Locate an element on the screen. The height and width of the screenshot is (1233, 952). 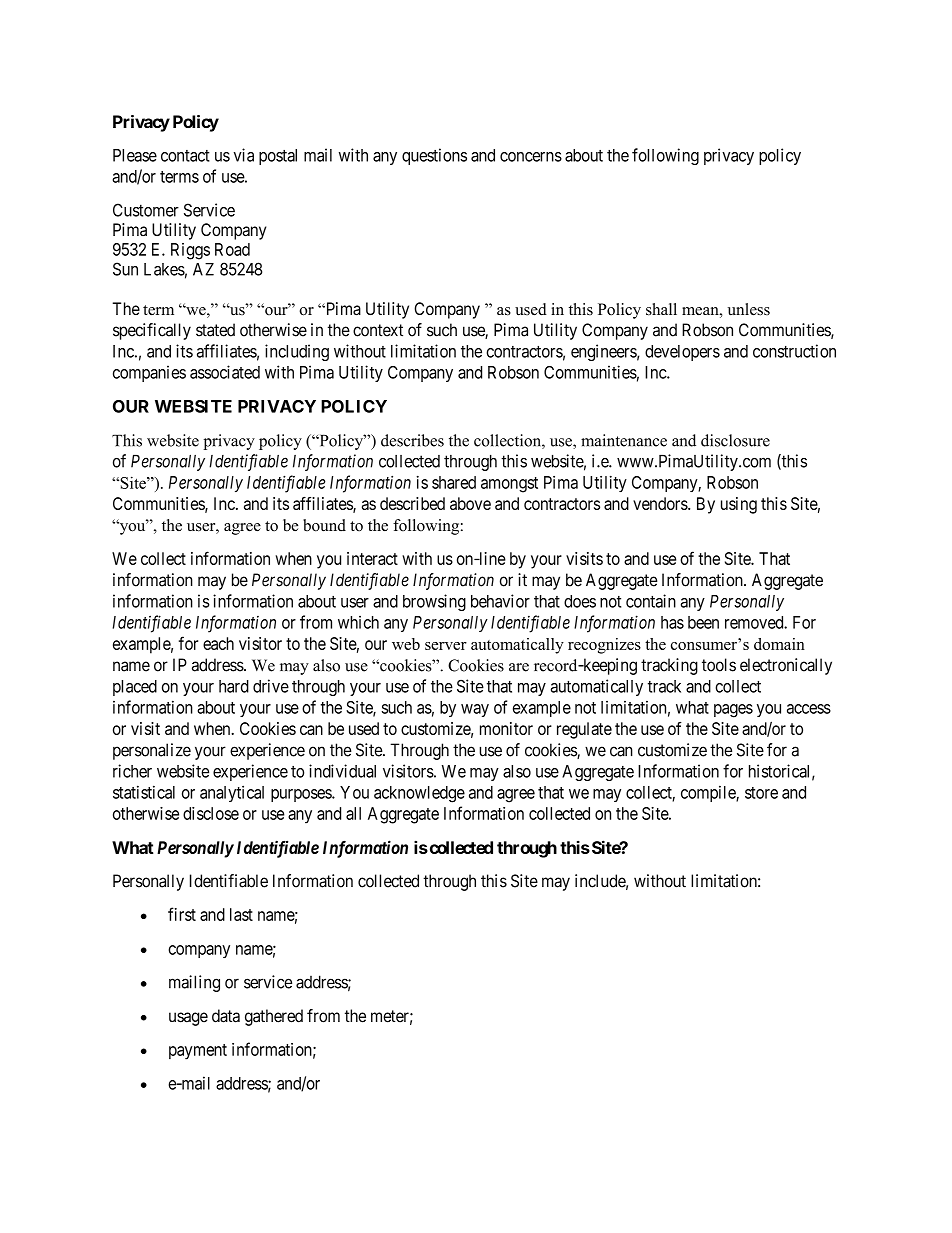
pages is located at coordinates (733, 711).
